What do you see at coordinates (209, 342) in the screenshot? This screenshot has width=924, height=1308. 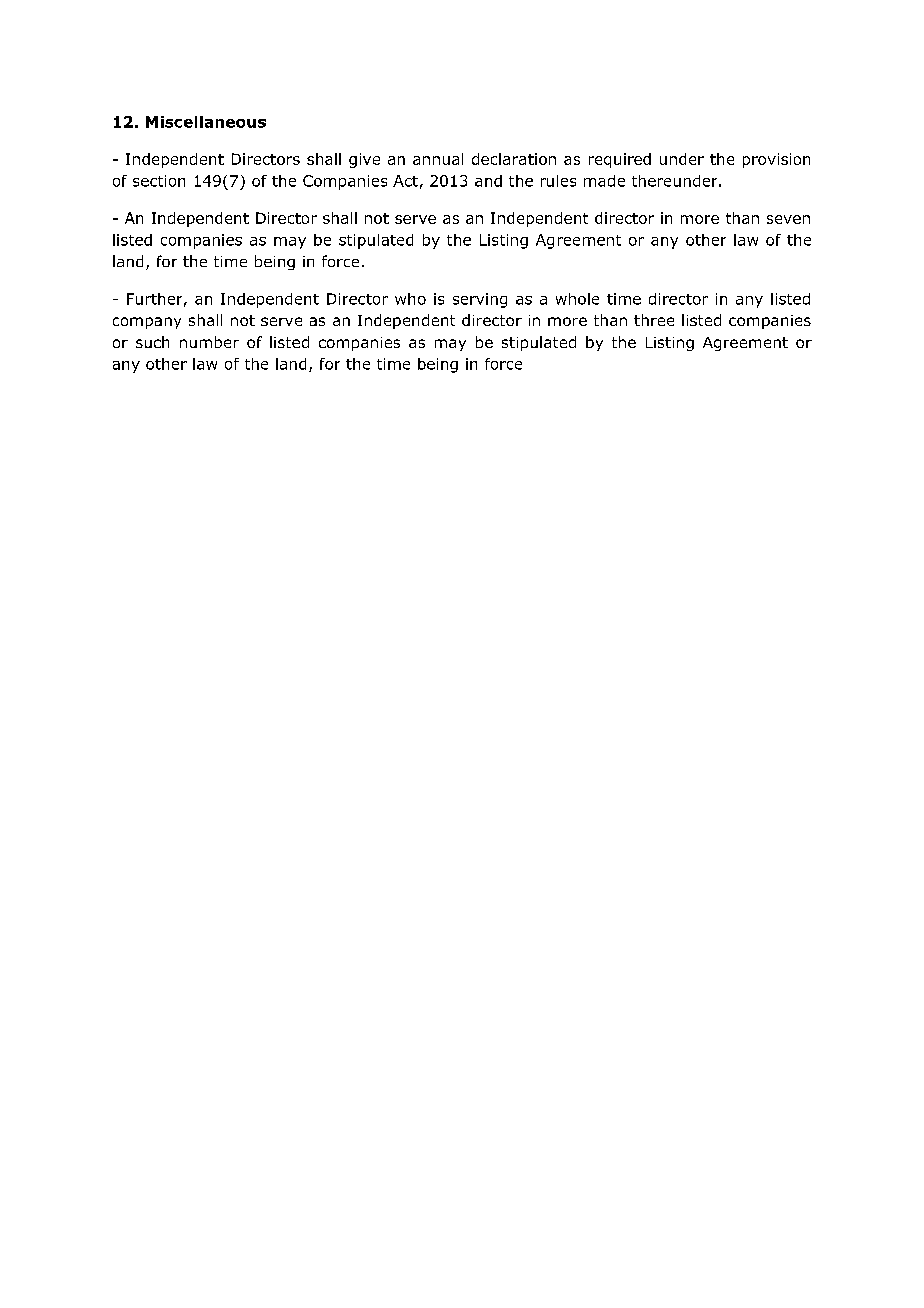 I see `number` at bounding box center [209, 342].
